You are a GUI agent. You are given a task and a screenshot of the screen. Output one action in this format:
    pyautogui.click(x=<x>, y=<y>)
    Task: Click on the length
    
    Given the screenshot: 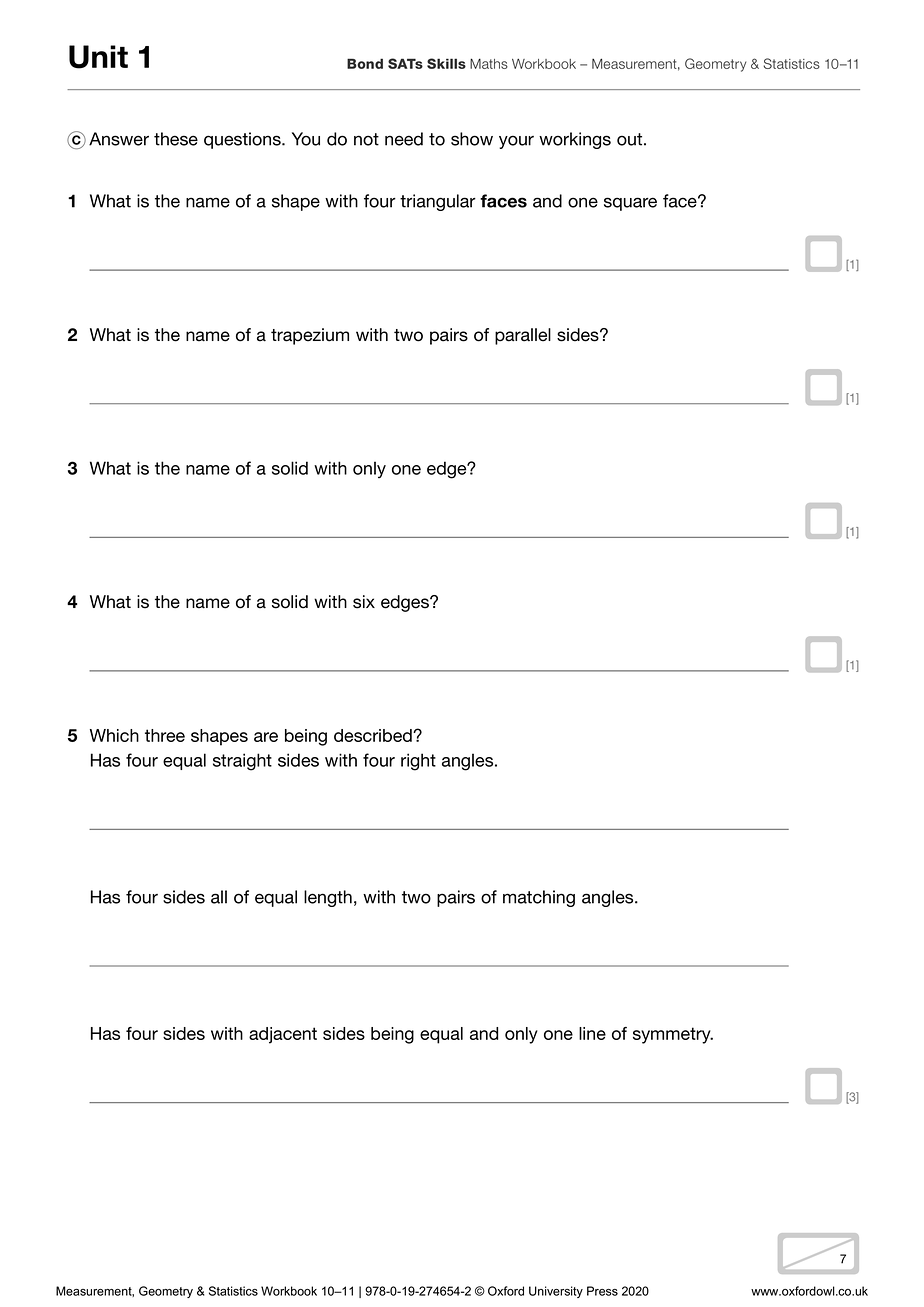 What is the action you would take?
    pyautogui.click(x=328, y=898)
